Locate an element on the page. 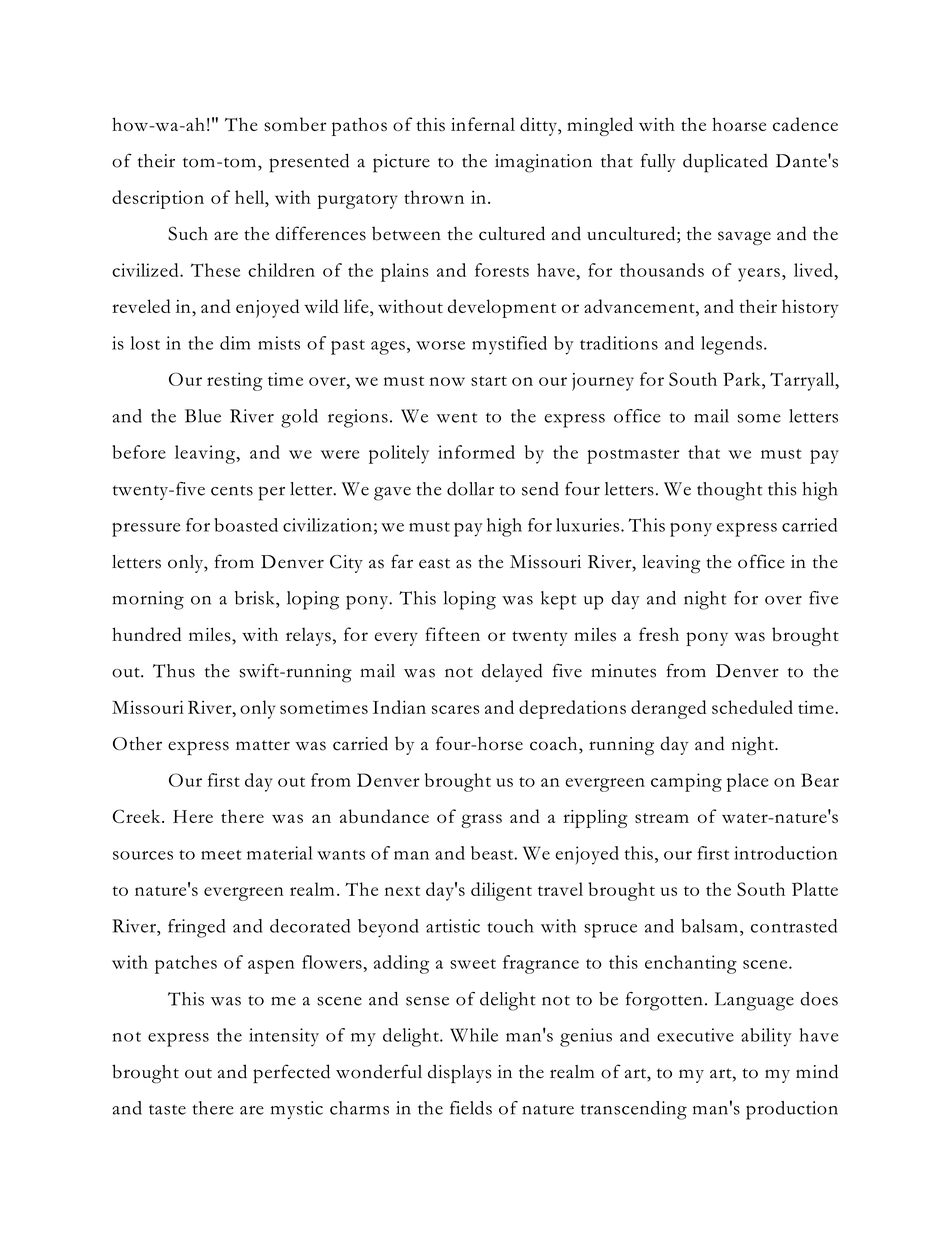 Image resolution: width=952 pixels, height=1233 pixels. hell is located at coordinates (251, 197).
